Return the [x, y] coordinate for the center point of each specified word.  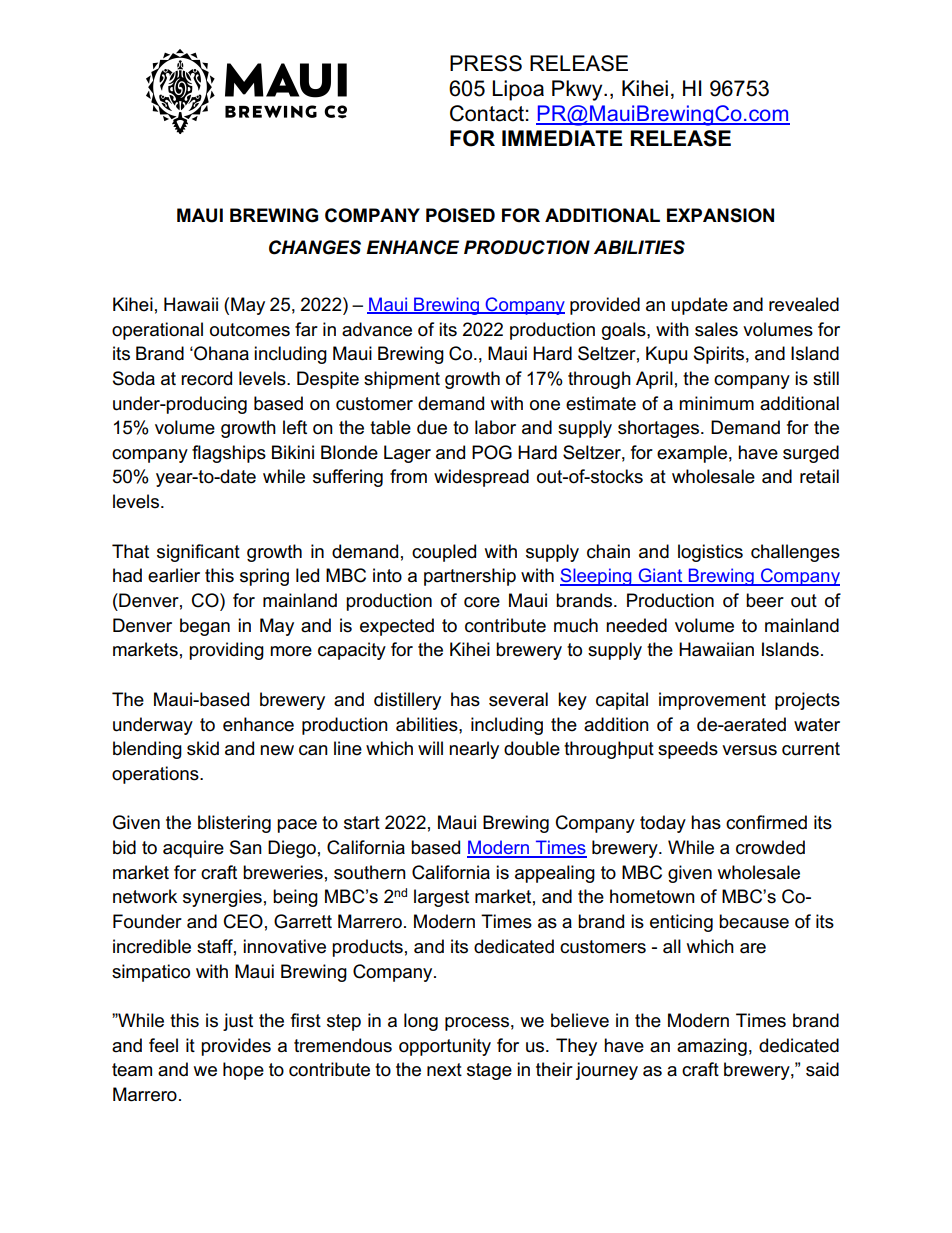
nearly [474, 750]
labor [495, 427]
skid [203, 748]
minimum [716, 403]
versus [749, 750]
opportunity [445, 1047]
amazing [712, 1047]
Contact [487, 113]
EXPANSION [720, 215]
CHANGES [315, 247]
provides [236, 1047]
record [206, 378]
